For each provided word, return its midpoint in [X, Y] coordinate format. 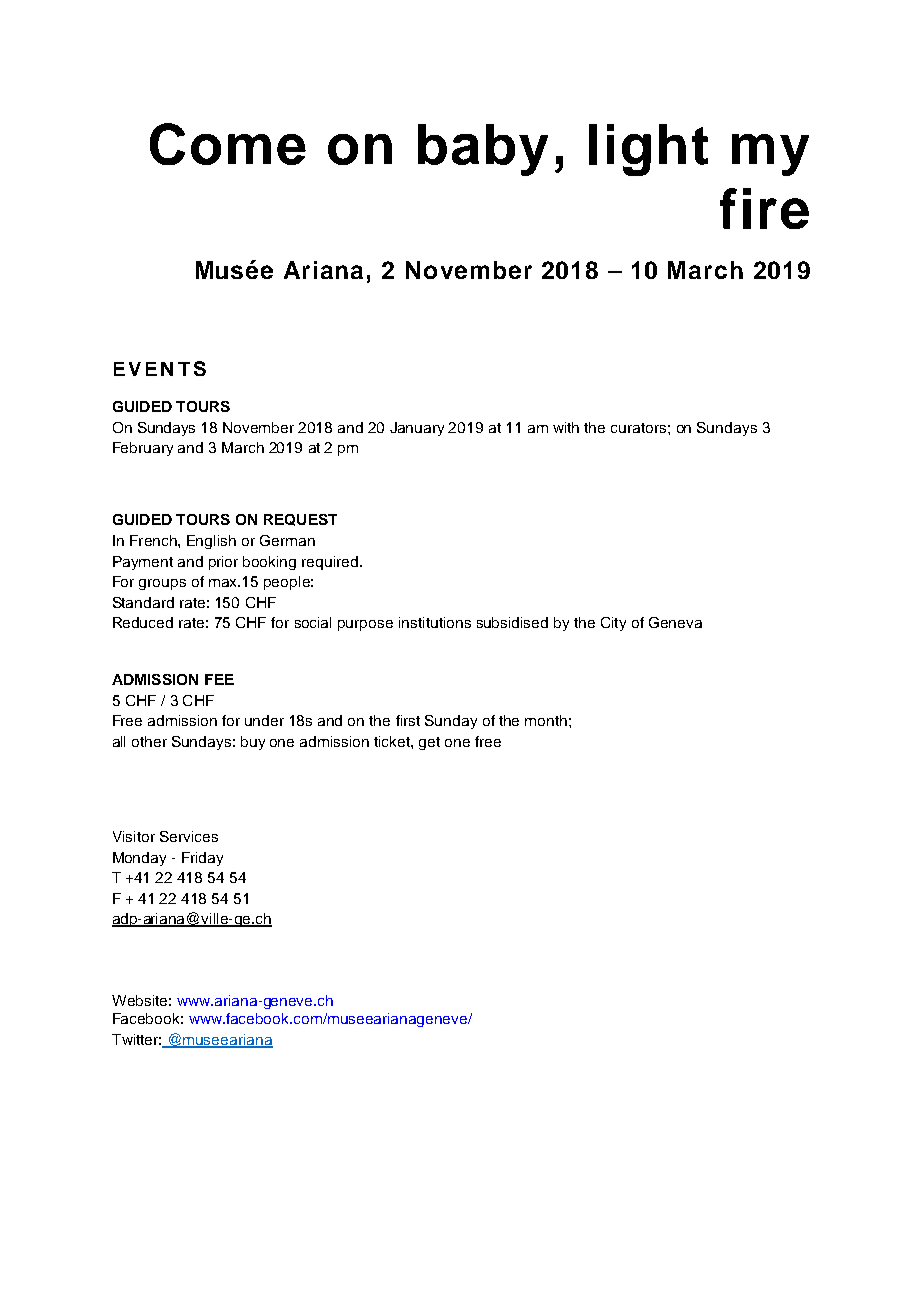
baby [483, 150]
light [648, 150]
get [429, 743]
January [417, 429]
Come [228, 144]
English [211, 542]
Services [189, 836]
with [566, 427]
